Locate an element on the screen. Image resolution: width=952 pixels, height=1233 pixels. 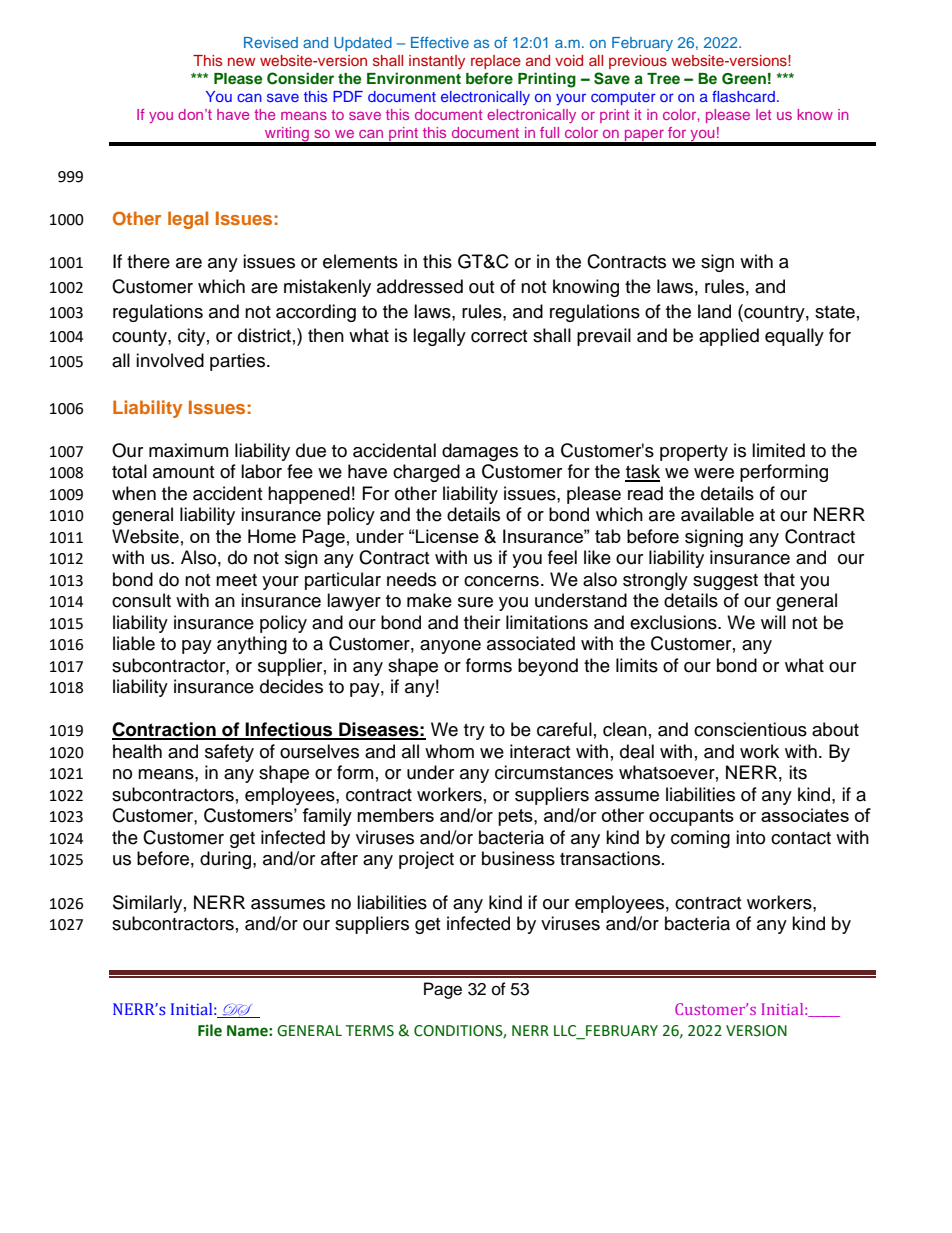
new is located at coordinates (241, 61).
